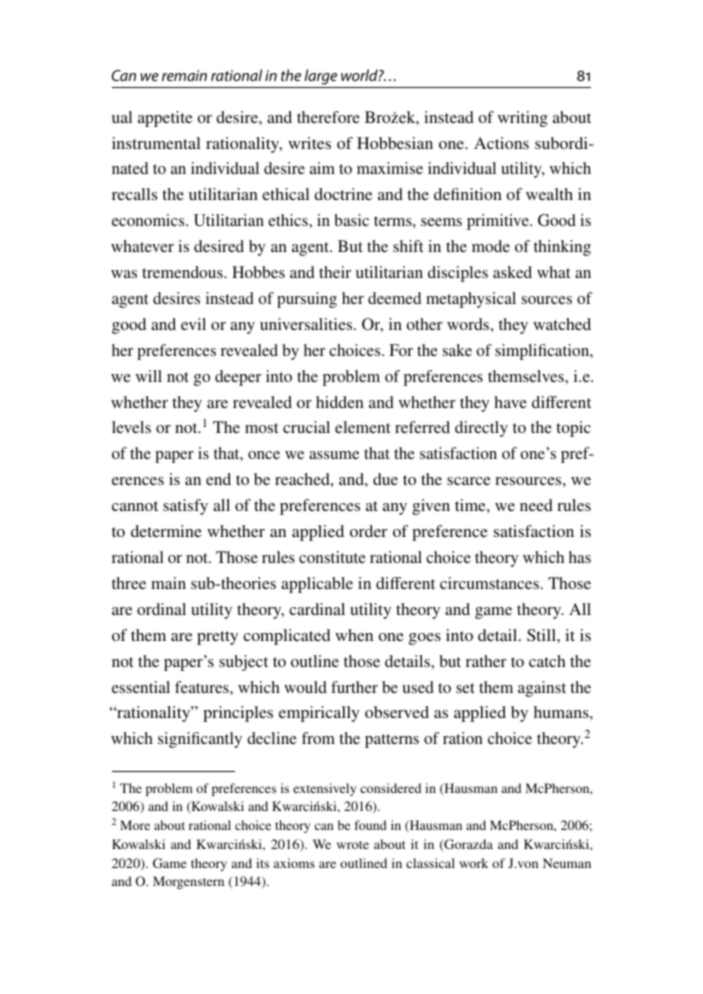 The image size is (703, 994). What do you see at coordinates (523, 119) in the page?
I see `writing` at bounding box center [523, 119].
